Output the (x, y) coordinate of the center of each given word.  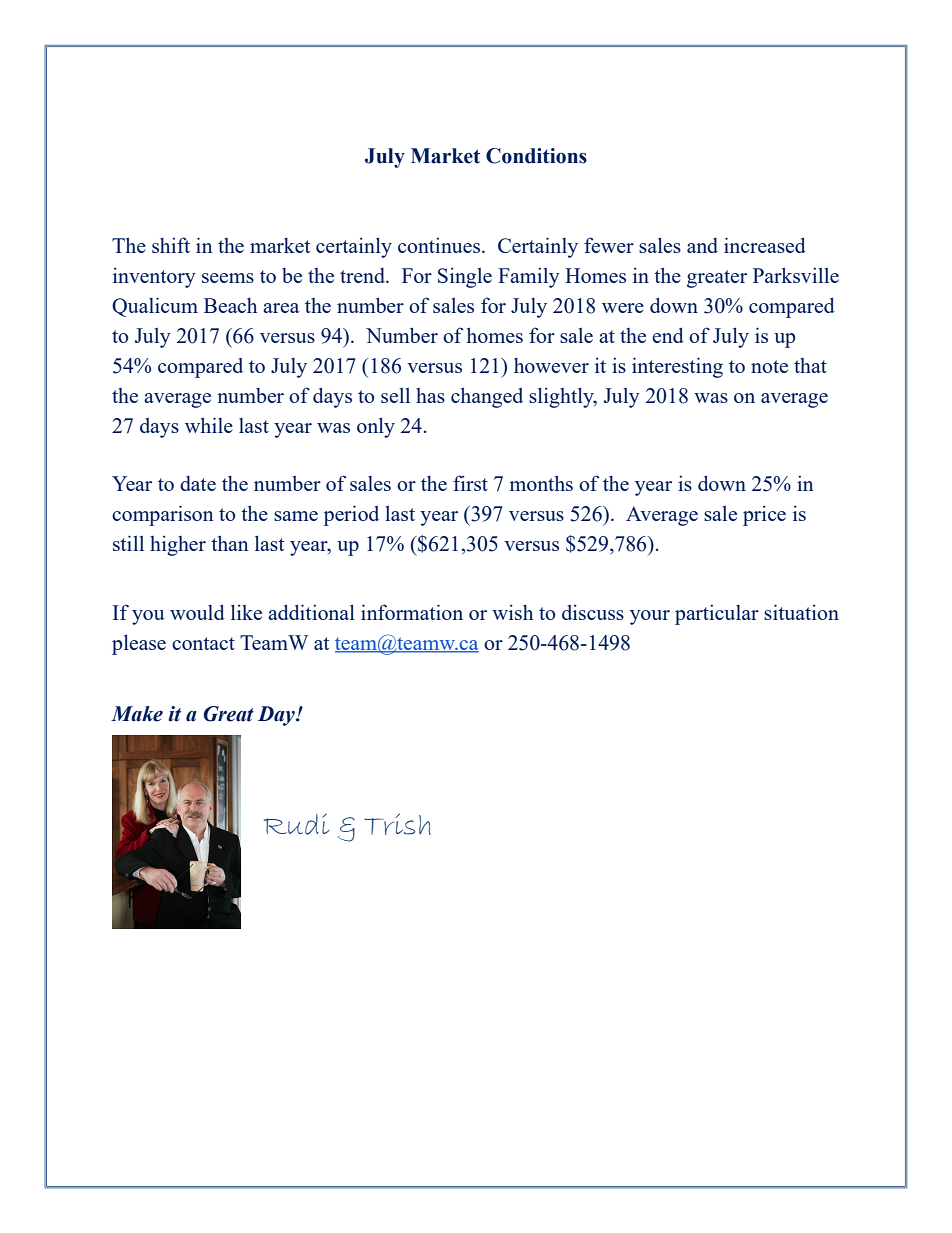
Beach (230, 305)
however (551, 365)
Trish (397, 824)
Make (137, 714)
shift (171, 245)
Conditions (536, 156)
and (702, 245)
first (470, 483)
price (764, 515)
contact (203, 643)
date (198, 483)
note (769, 366)
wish (512, 612)
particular (717, 614)
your (650, 617)
